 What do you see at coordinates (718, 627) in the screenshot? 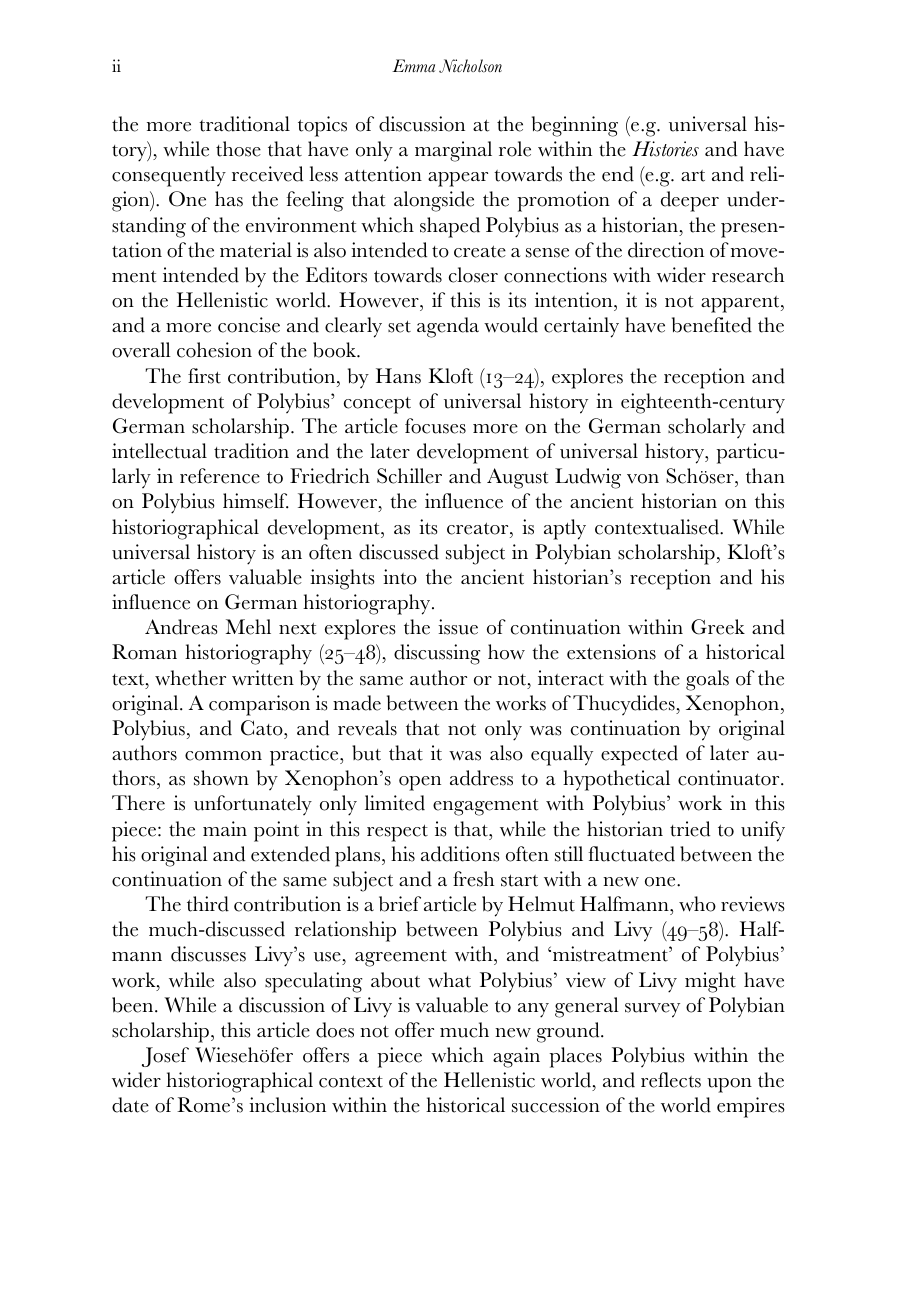
I see `Greek` at bounding box center [718, 627].
